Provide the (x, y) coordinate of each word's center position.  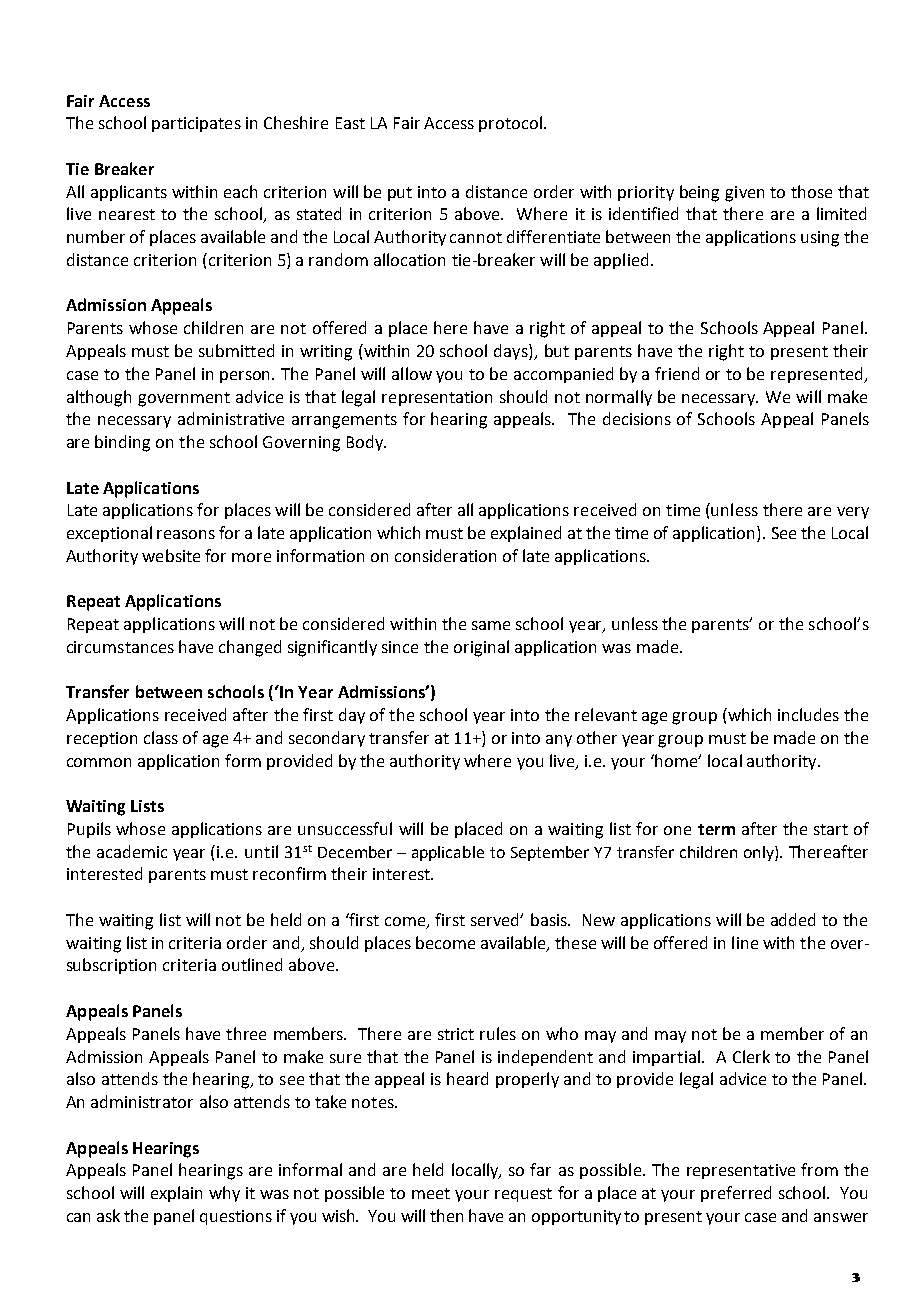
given (744, 194)
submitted (236, 350)
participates (196, 124)
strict (456, 1034)
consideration (445, 555)
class (161, 737)
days (512, 352)
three (246, 1033)
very (853, 513)
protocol (510, 124)
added (793, 919)
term (716, 829)
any (559, 741)
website (171, 555)
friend (677, 373)
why (224, 1194)
